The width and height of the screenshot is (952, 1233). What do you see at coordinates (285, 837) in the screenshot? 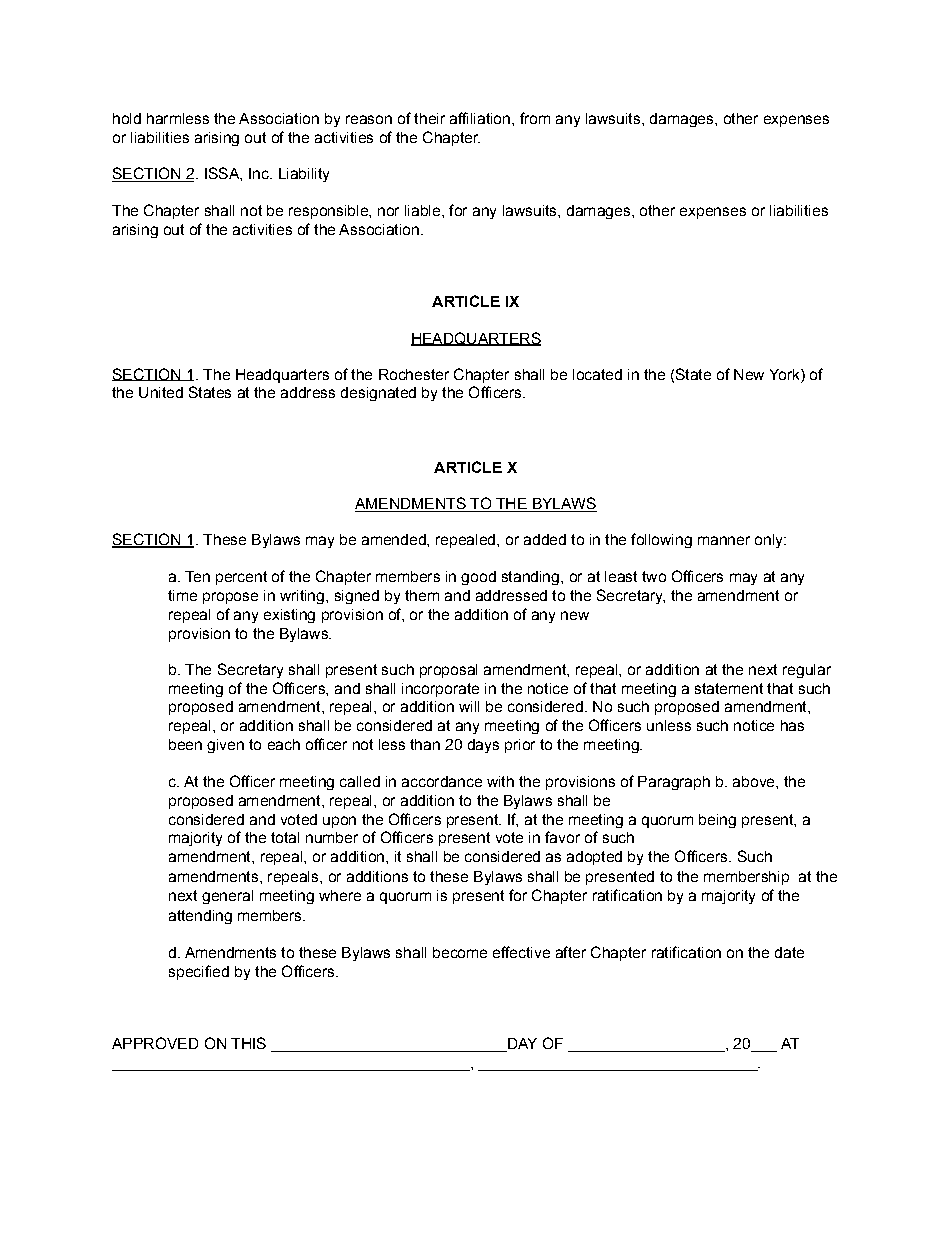
I see `total` at bounding box center [285, 837].
